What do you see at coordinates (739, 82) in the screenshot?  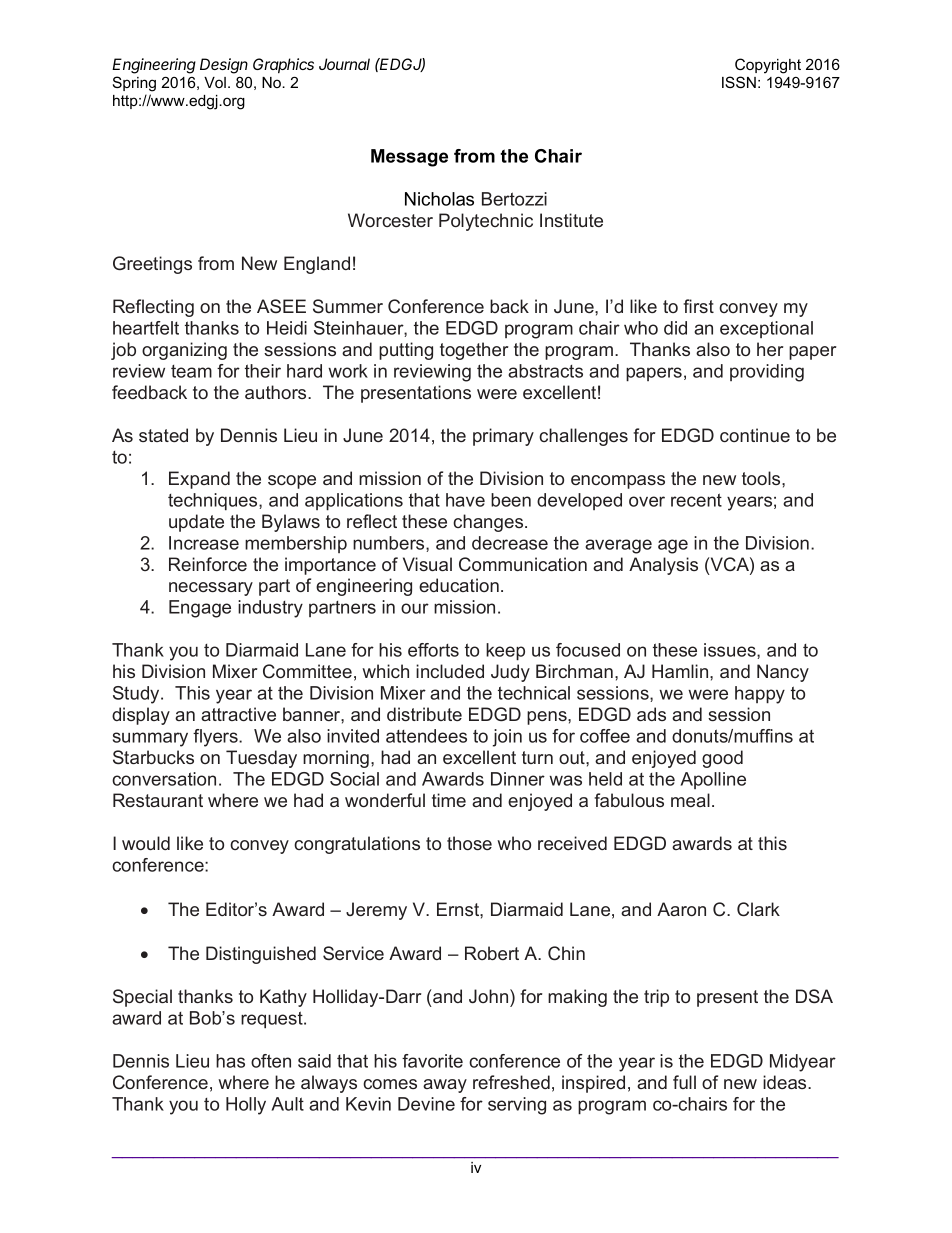 I see `ISSN` at bounding box center [739, 82].
